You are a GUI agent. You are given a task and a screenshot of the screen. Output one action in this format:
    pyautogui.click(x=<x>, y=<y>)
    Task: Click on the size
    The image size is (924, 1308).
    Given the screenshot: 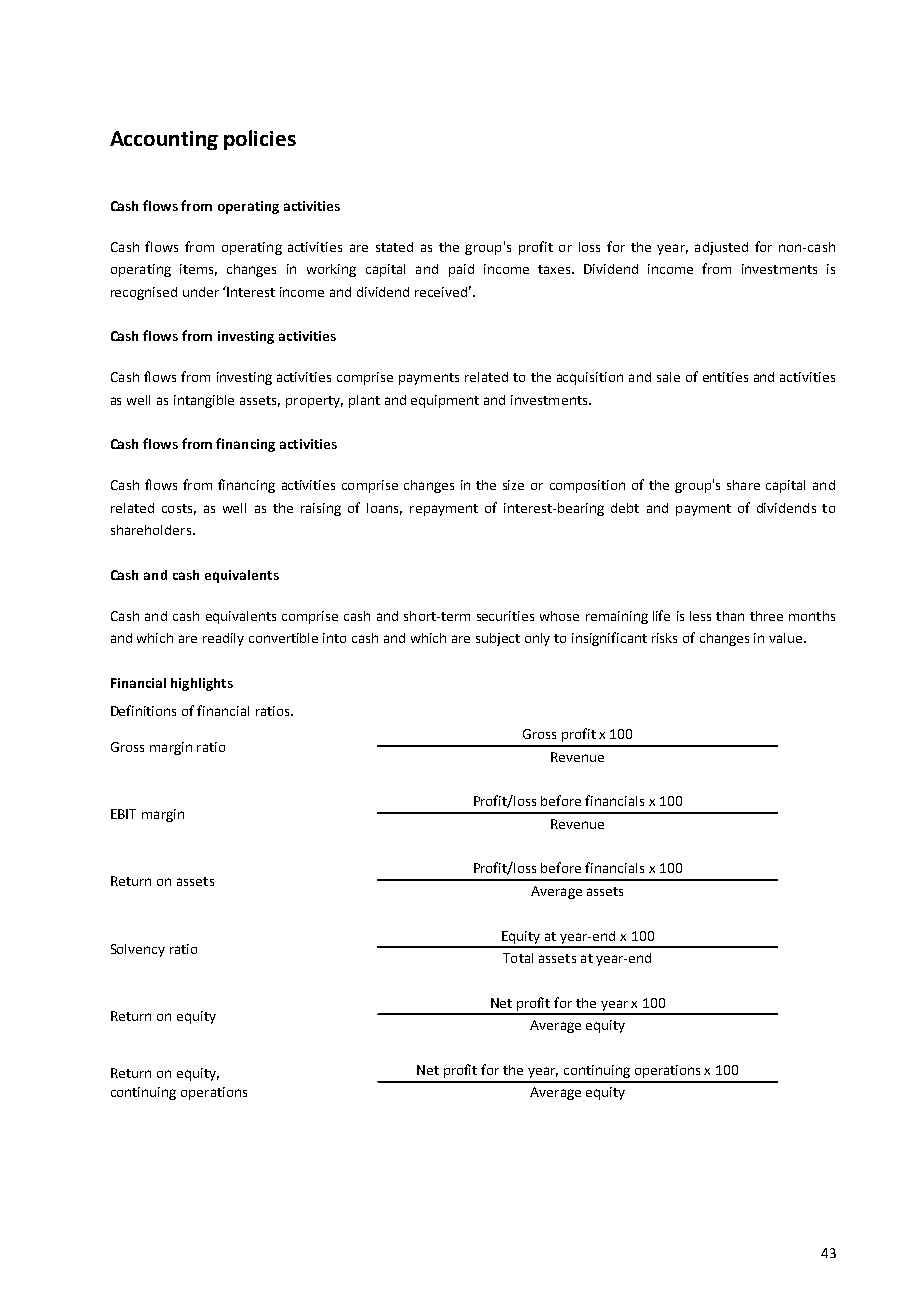 What is the action you would take?
    pyautogui.click(x=513, y=485)
